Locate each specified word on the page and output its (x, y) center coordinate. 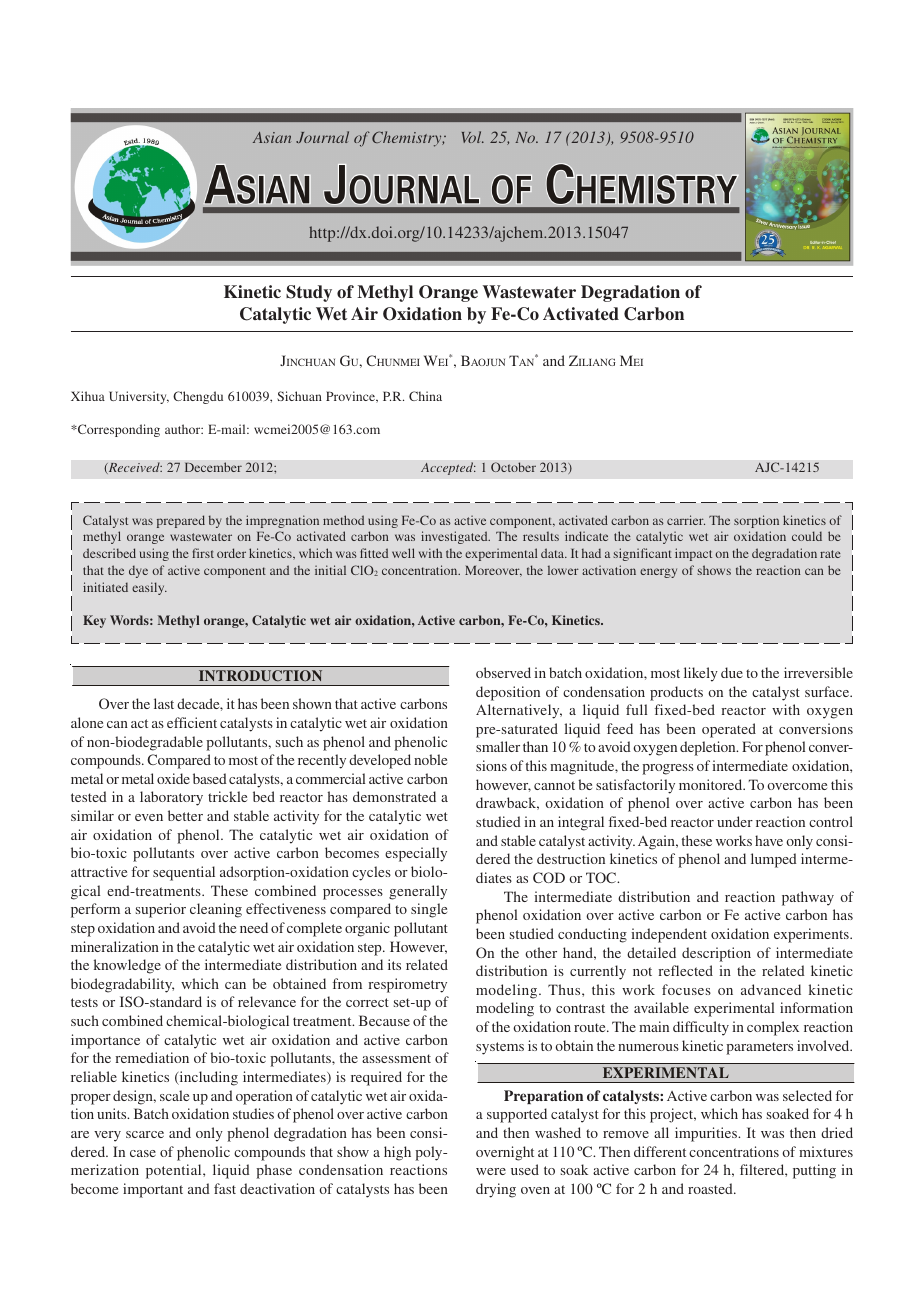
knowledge (127, 966)
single (429, 910)
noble (430, 759)
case (143, 1153)
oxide (173, 778)
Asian (272, 137)
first (203, 553)
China (425, 396)
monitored (712, 784)
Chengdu (198, 397)
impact (693, 554)
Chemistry (408, 139)
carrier (686, 520)
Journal (322, 137)
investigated (455, 537)
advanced (771, 989)
